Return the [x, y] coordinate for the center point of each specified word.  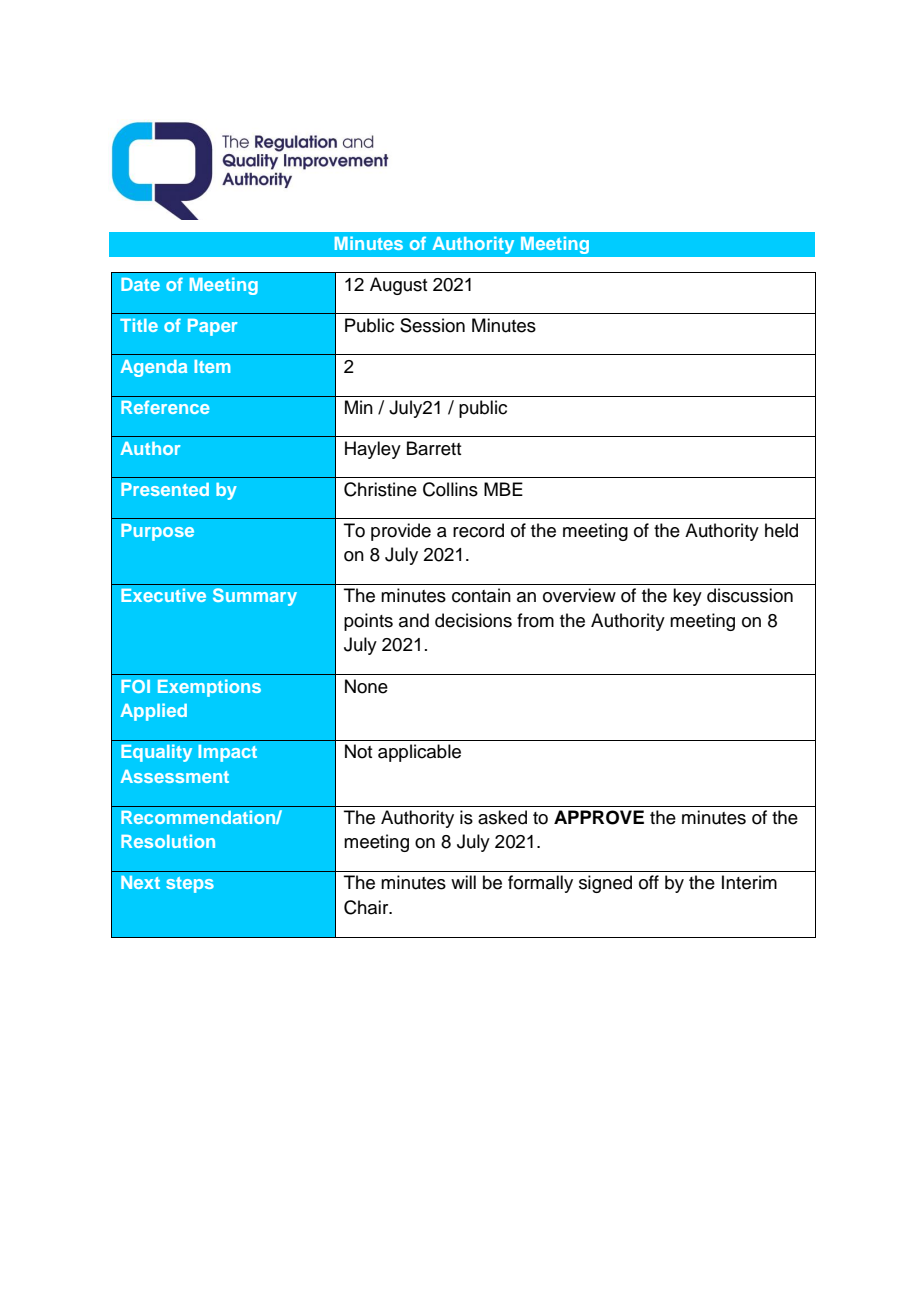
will [463, 882]
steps [190, 885]
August [398, 286]
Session [432, 325]
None [366, 686]
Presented [165, 489]
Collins [450, 489]
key [687, 597]
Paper [212, 327]
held [781, 530]
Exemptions [209, 688]
